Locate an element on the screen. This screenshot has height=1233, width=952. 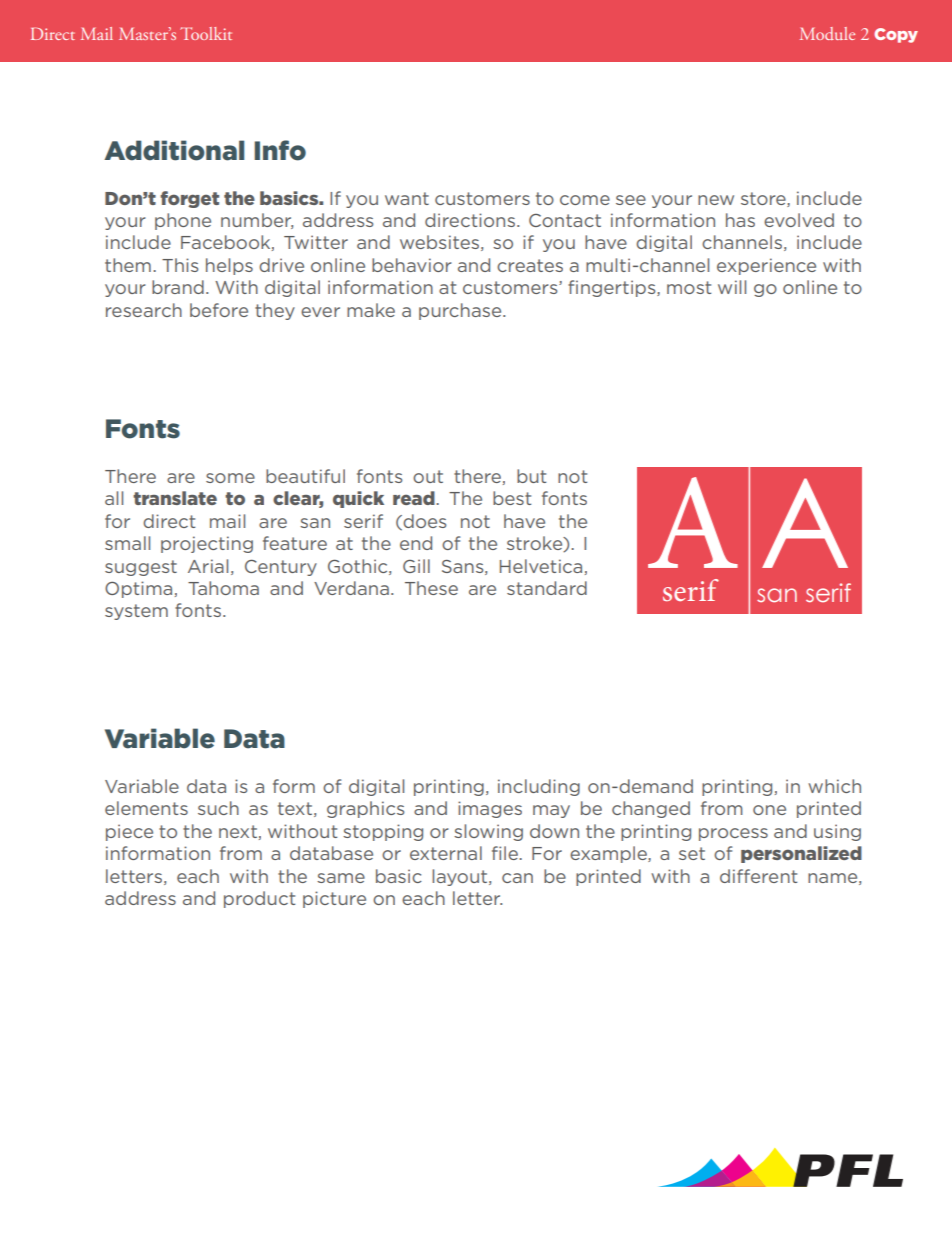
but is located at coordinates (531, 476).
